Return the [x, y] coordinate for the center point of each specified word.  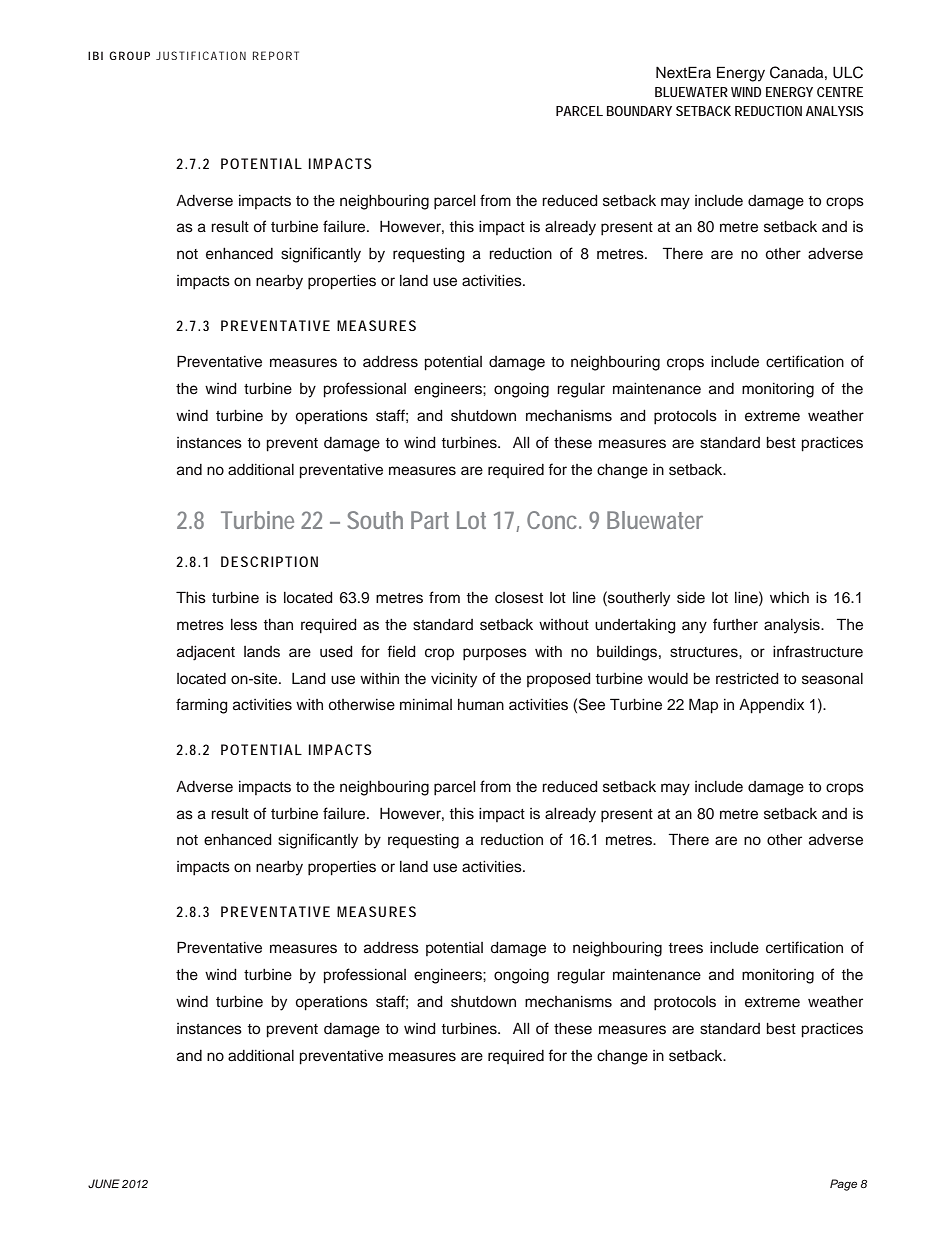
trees [686, 948]
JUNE [104, 1183]
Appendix [771, 706]
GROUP [129, 55]
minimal [426, 704]
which [789, 597]
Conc [553, 520]
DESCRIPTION [269, 561]
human [481, 705]
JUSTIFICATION [201, 55]
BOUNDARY [639, 111]
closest [519, 598]
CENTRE [840, 92]
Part [430, 520]
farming [202, 706]
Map [703, 706]
